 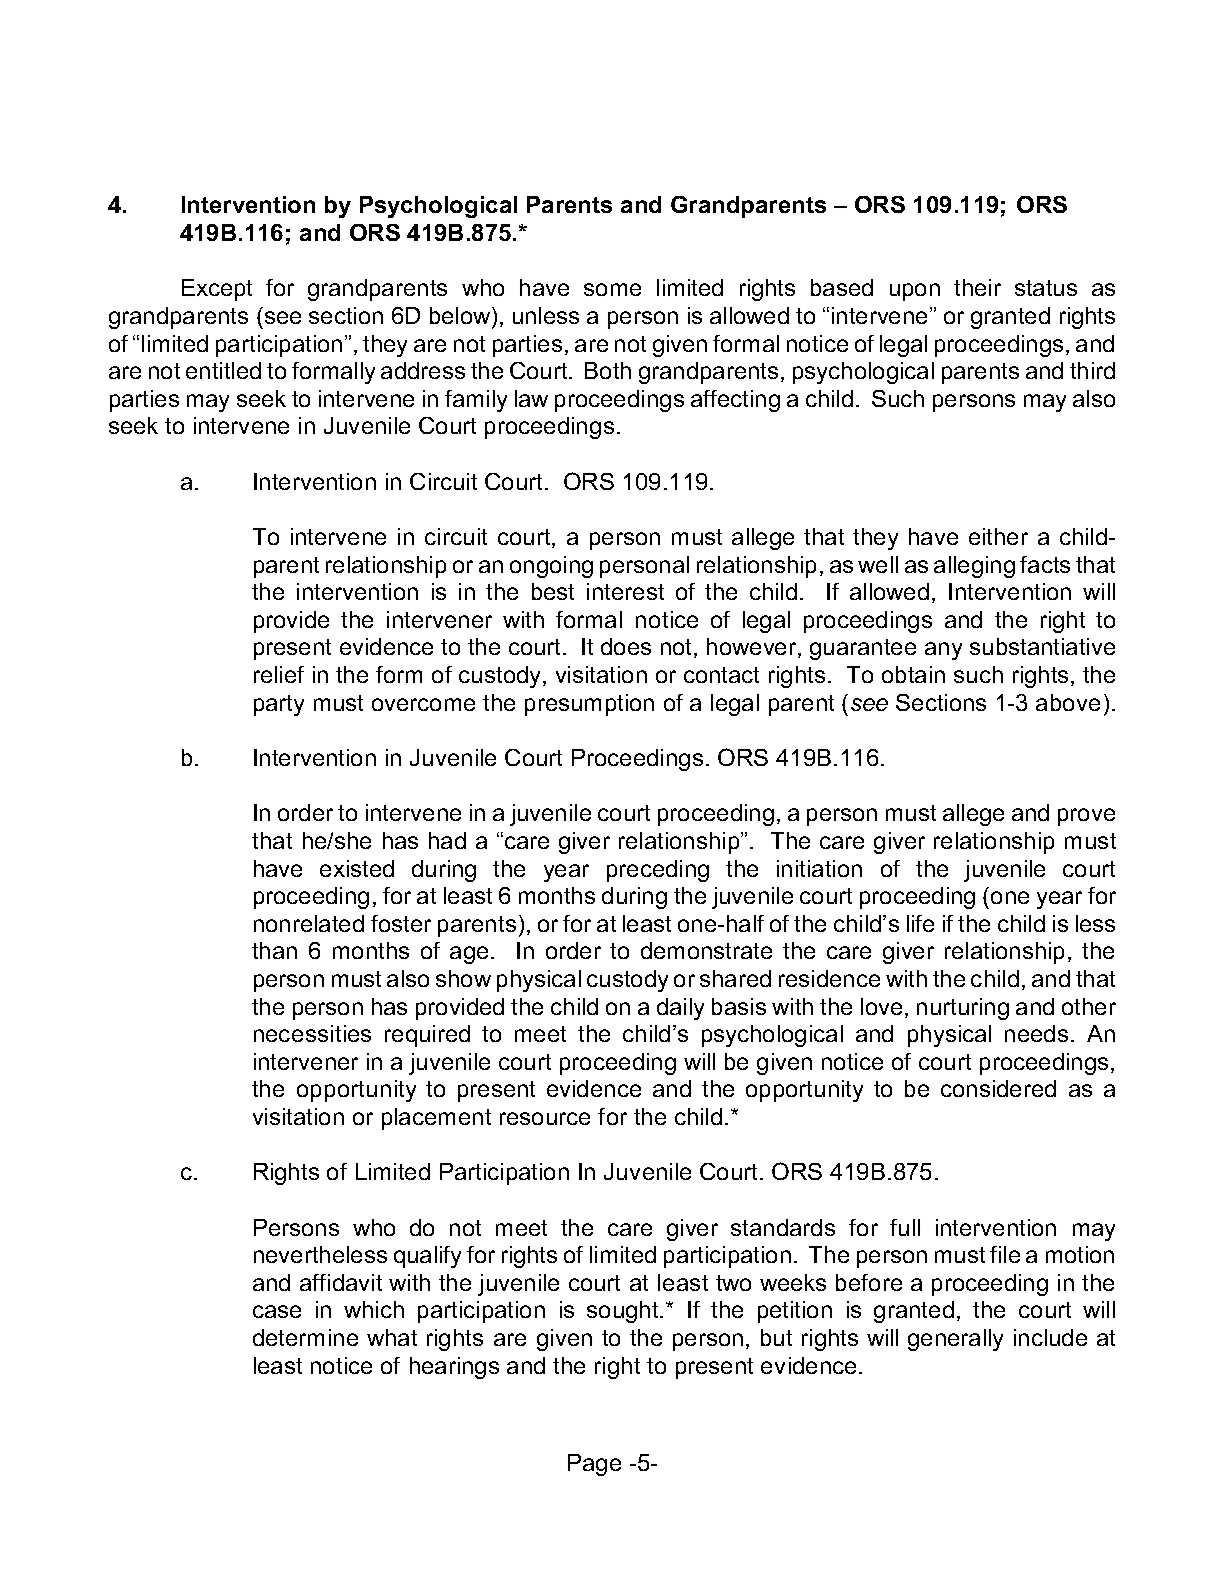 What do you see at coordinates (357, 868) in the screenshot?
I see `existed` at bounding box center [357, 868].
